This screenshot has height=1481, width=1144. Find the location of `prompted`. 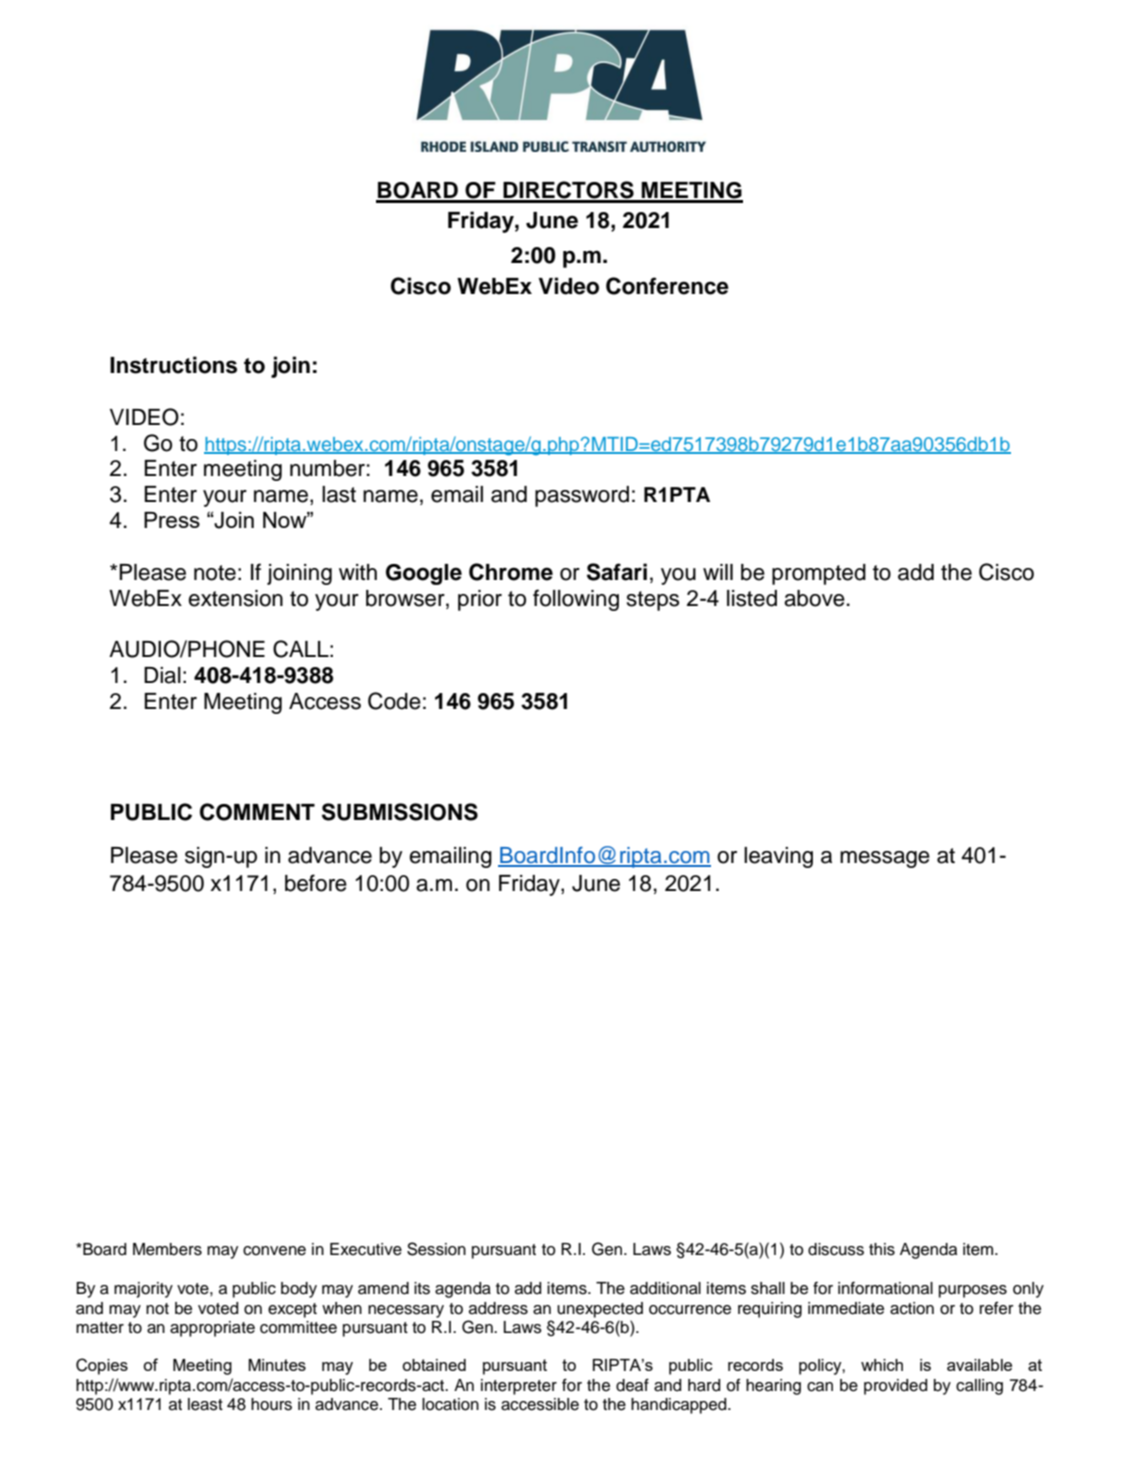

prompted is located at coordinates (819, 574).
